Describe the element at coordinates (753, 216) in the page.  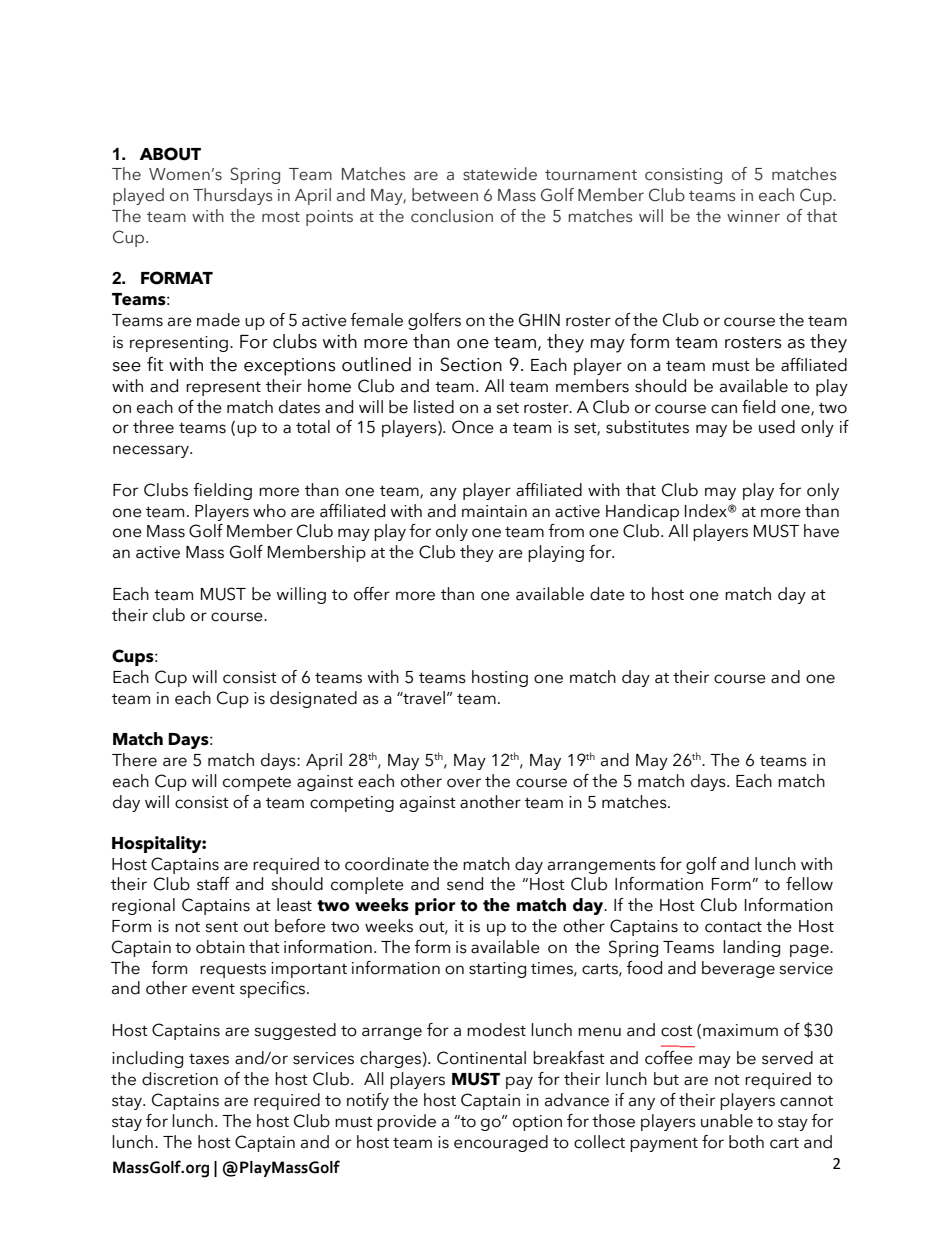
I see `winner` at that location.
